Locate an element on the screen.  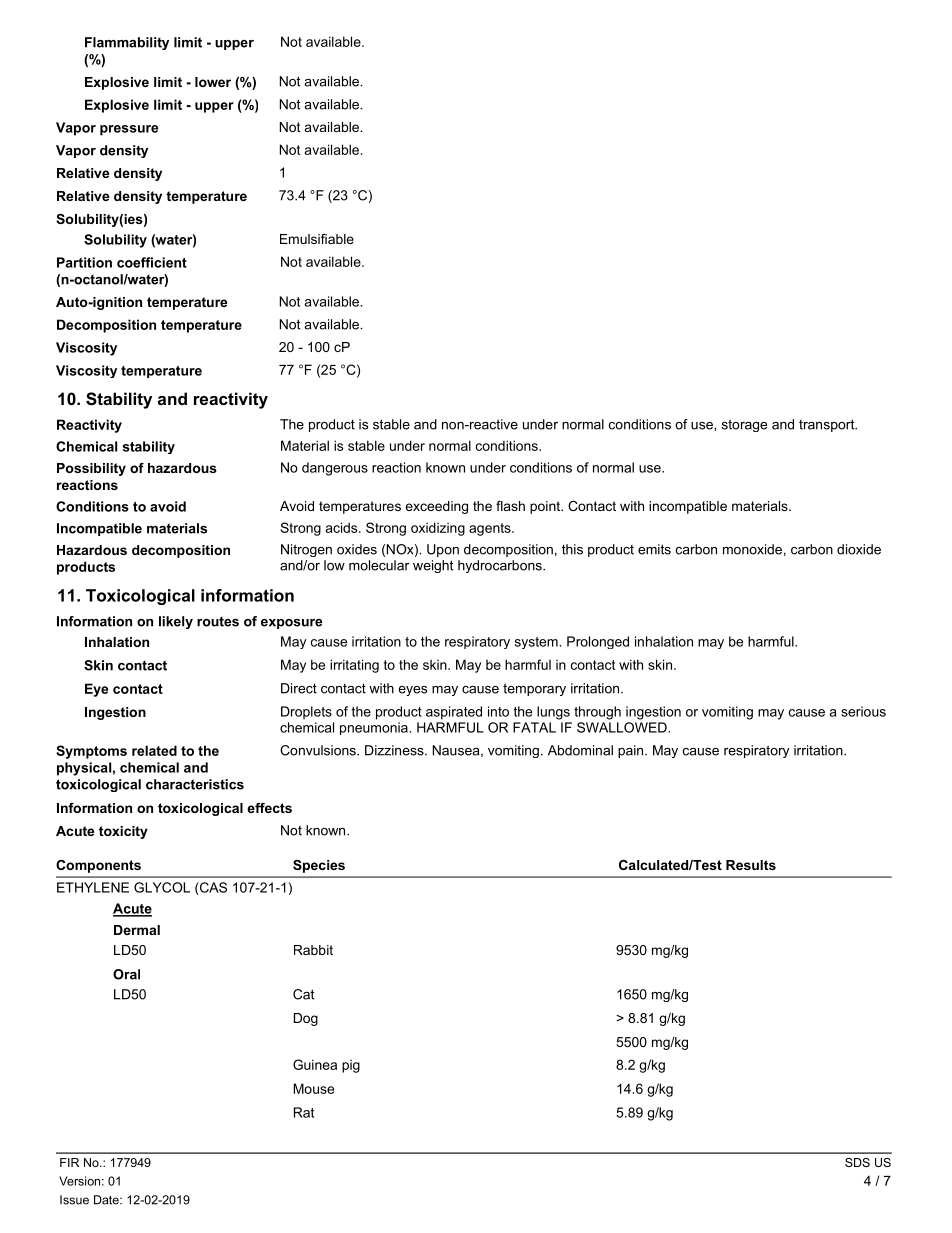
lower is located at coordinates (213, 82).
